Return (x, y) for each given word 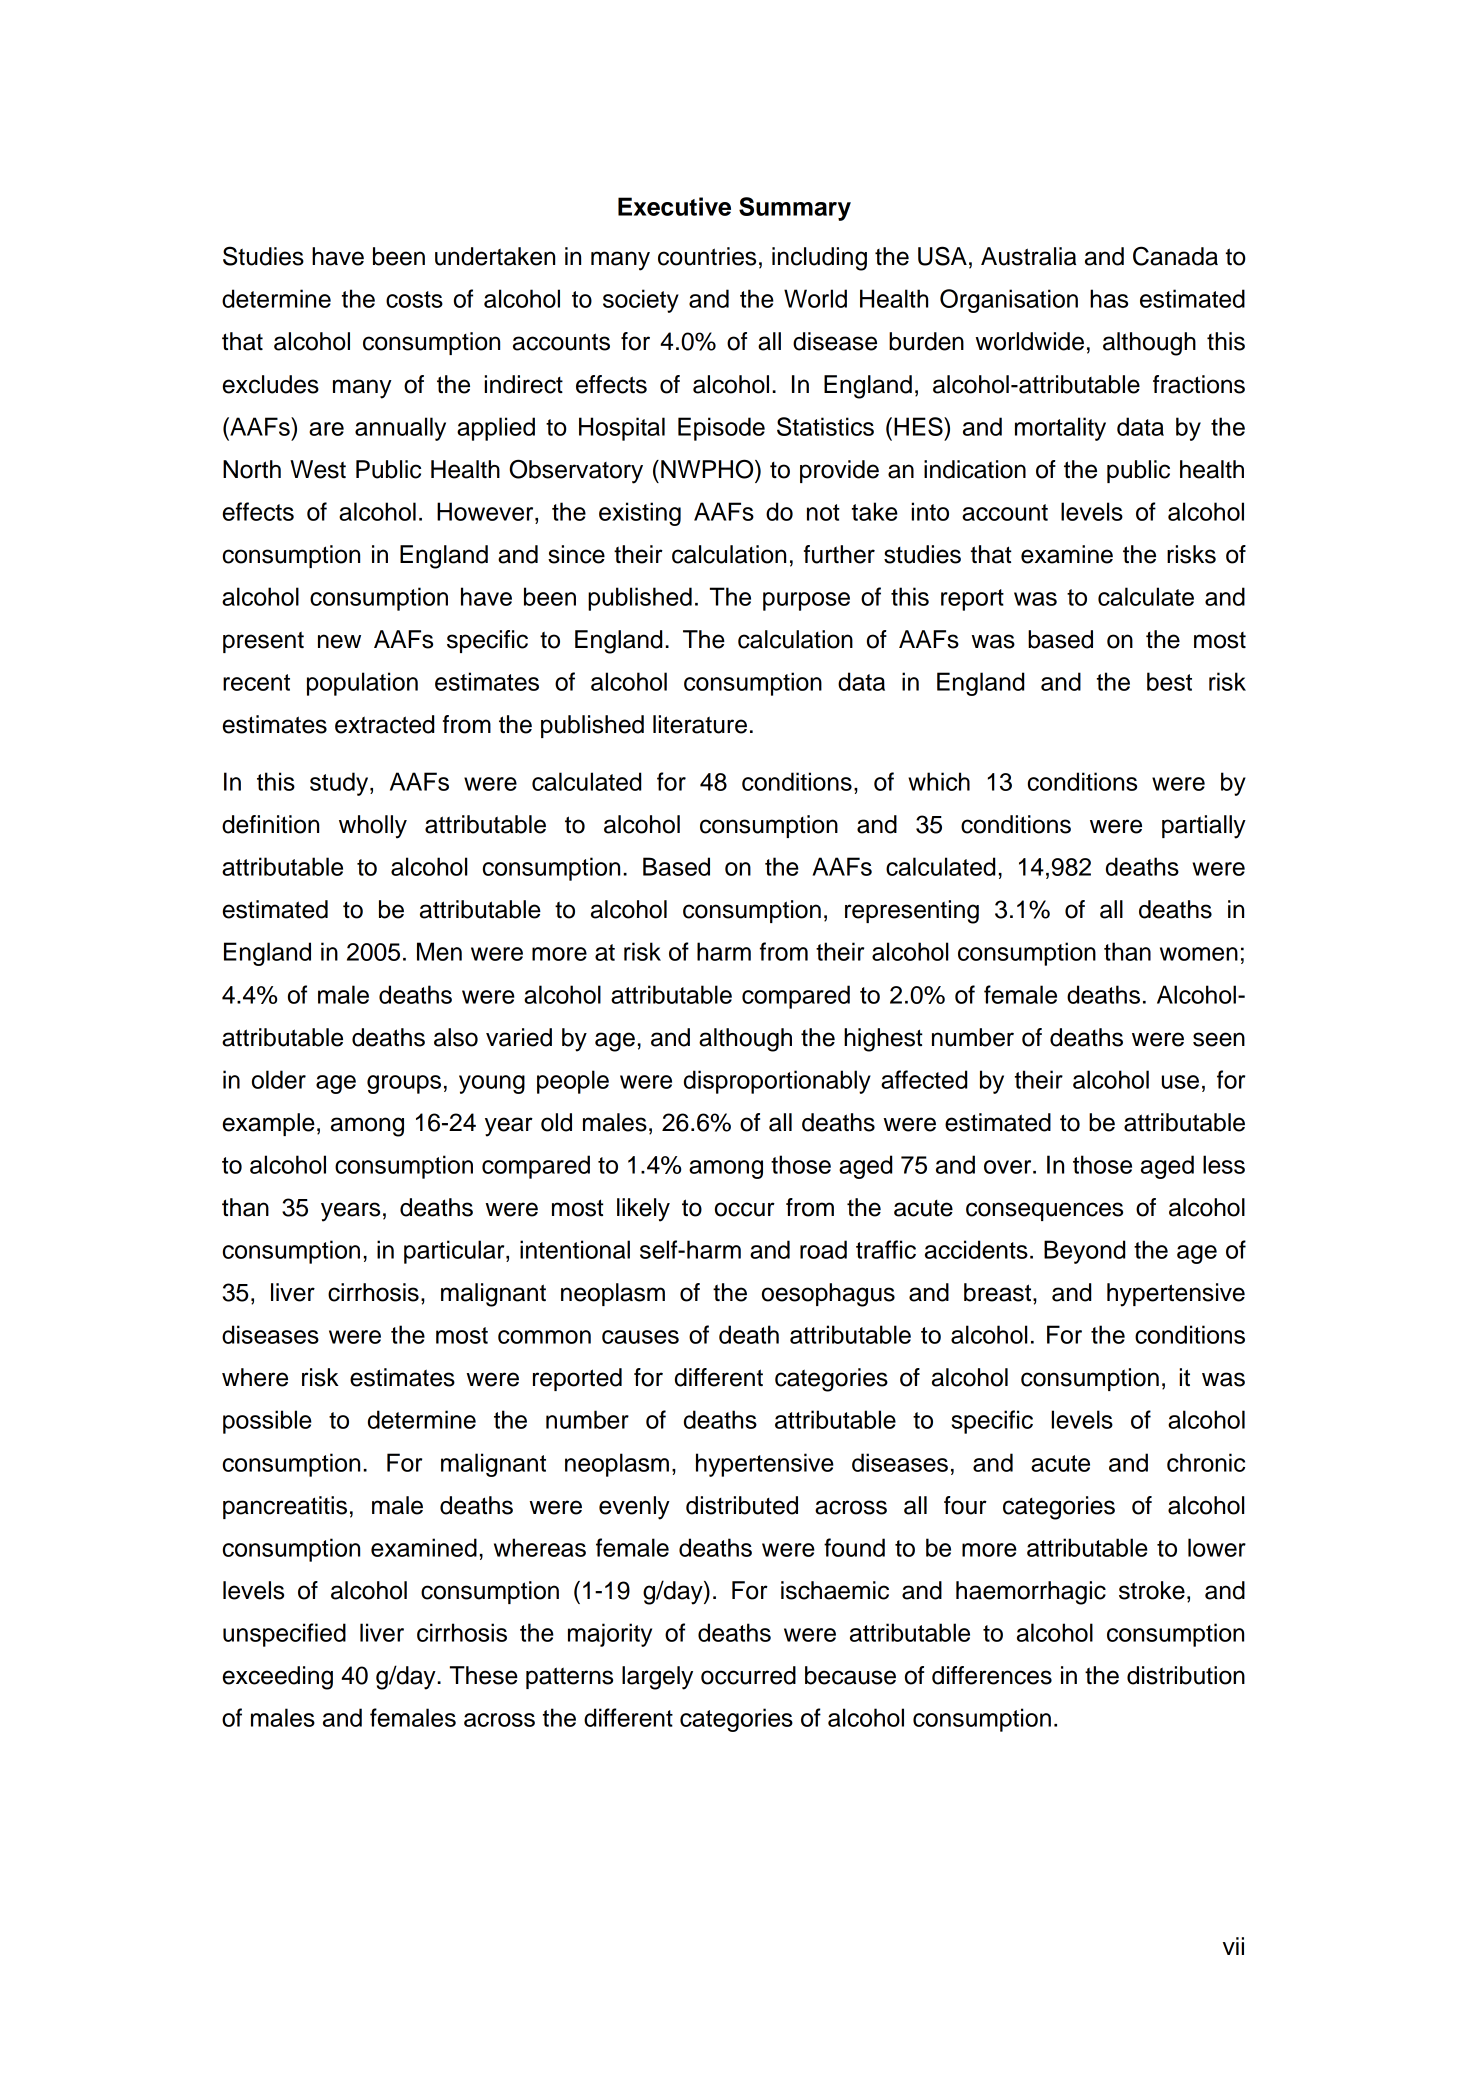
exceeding (278, 1678)
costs (414, 299)
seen (1219, 1039)
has (1109, 298)
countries (707, 256)
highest (883, 1040)
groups (404, 1084)
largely (657, 1678)
